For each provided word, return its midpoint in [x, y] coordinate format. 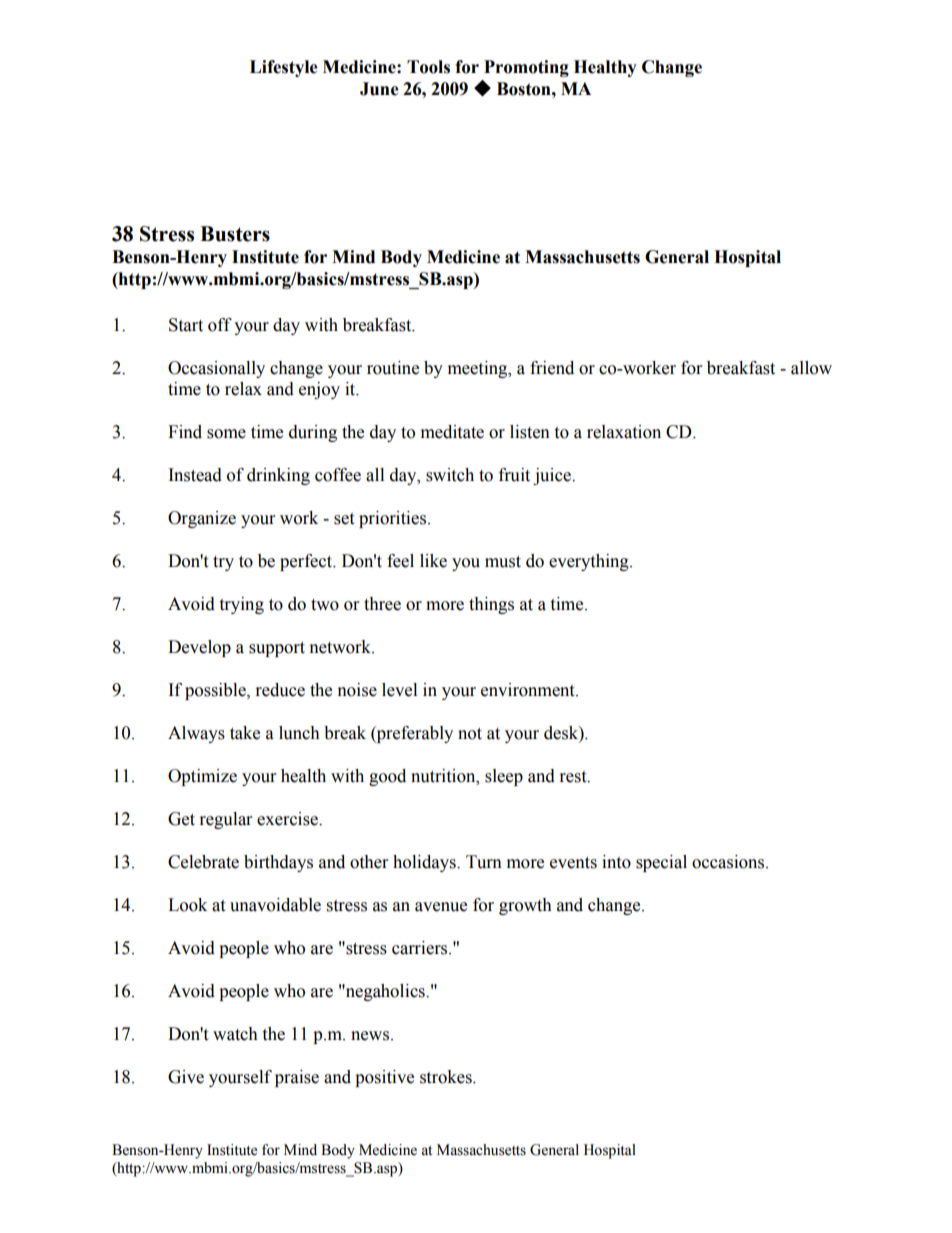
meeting [479, 369]
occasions [729, 862]
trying [241, 605]
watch [235, 1034]
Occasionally [216, 369]
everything [590, 562]
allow [811, 368]
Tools [428, 67]
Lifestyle [284, 68]
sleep [504, 777]
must [503, 562]
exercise [288, 819]
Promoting [526, 68]
